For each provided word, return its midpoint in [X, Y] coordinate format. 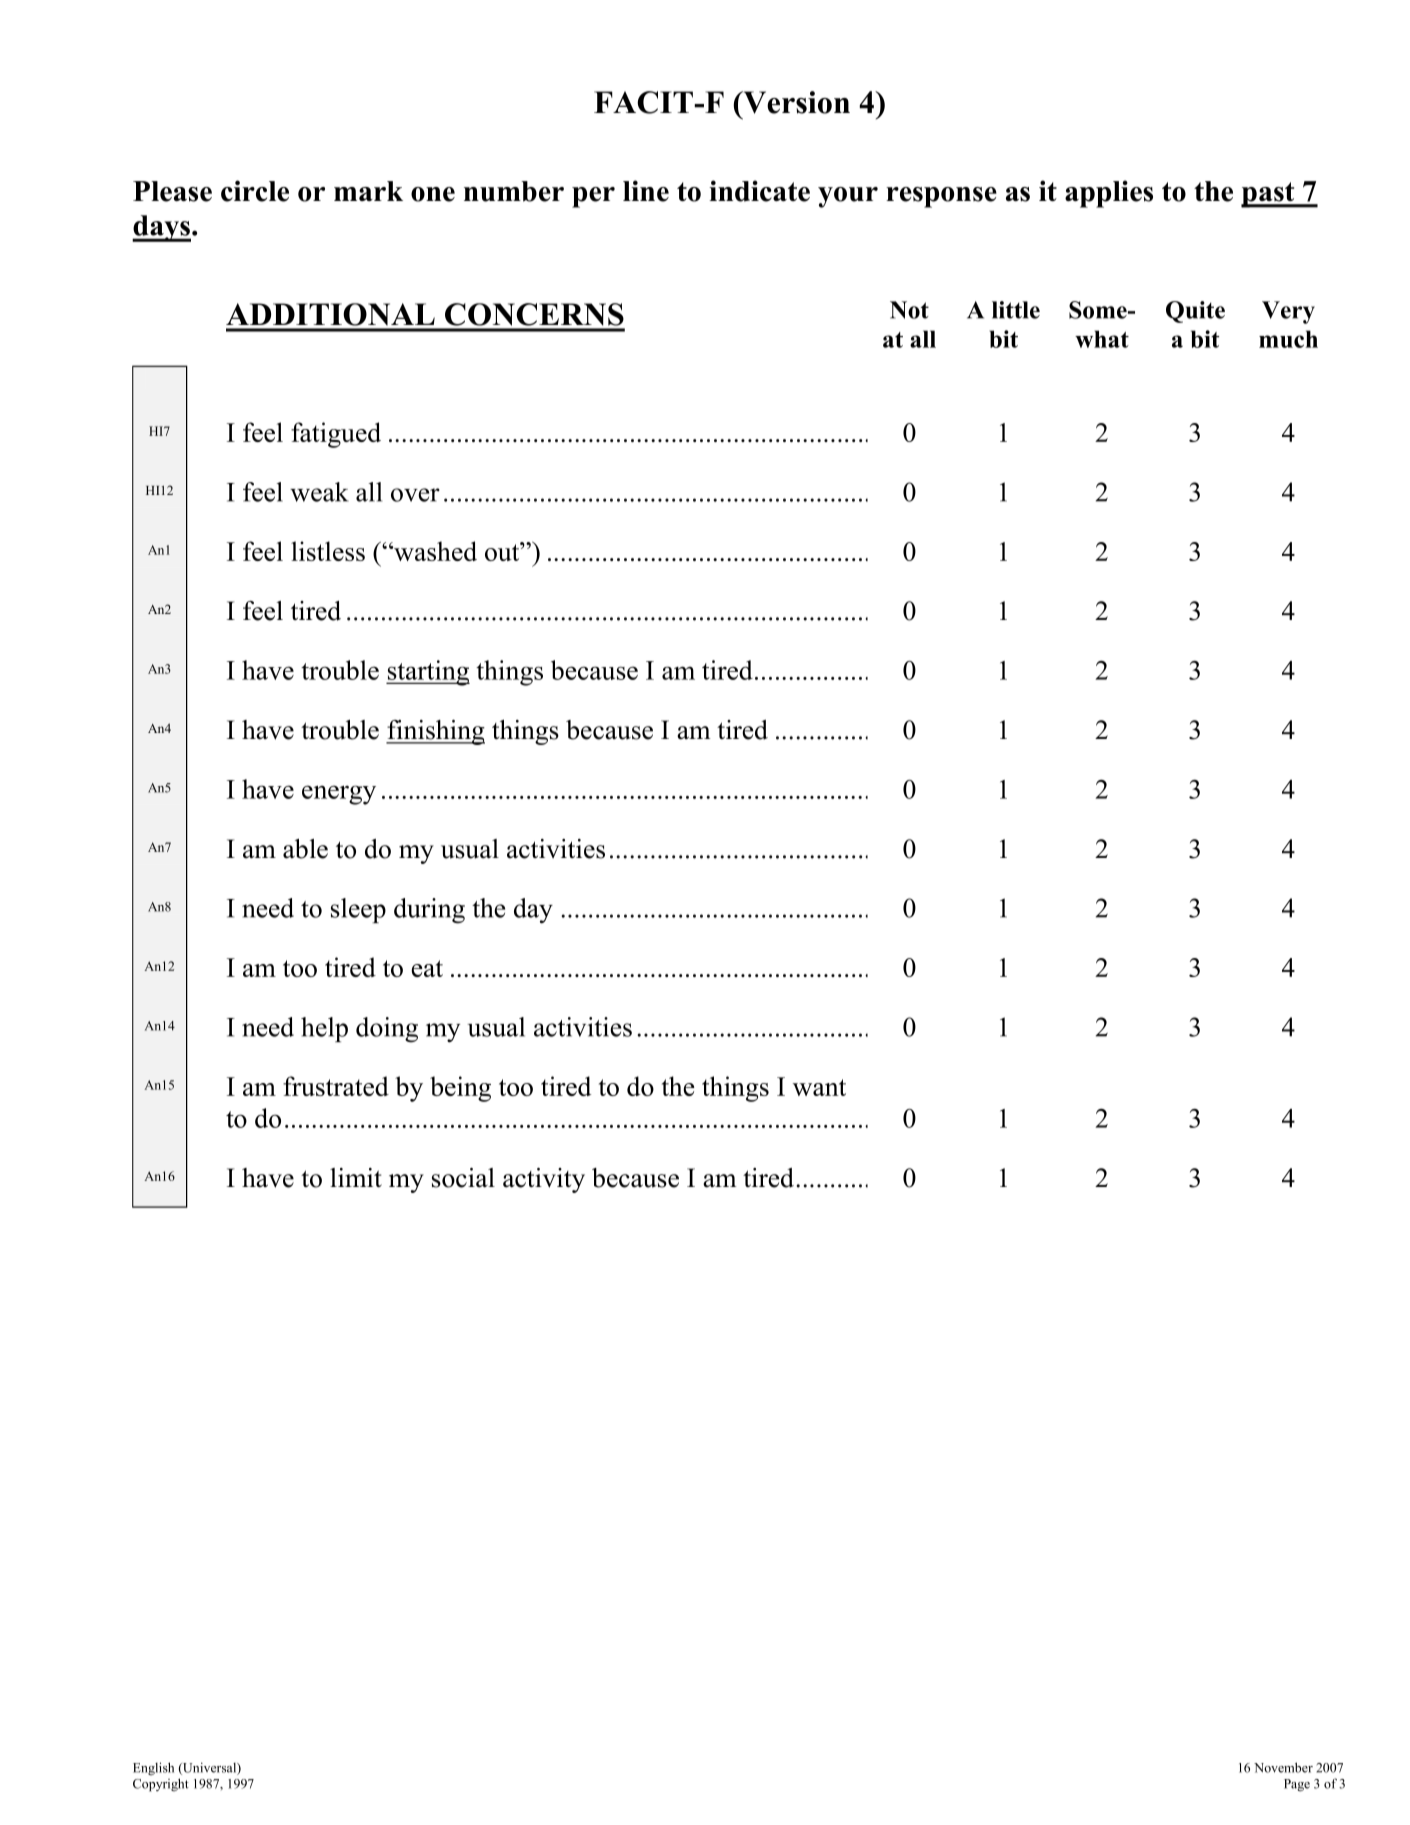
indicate [759, 191]
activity [544, 1180]
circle [255, 191]
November [1283, 1767]
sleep [358, 910]
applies [1109, 194]
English [153, 1769]
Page [1297, 1785]
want [819, 1087]
